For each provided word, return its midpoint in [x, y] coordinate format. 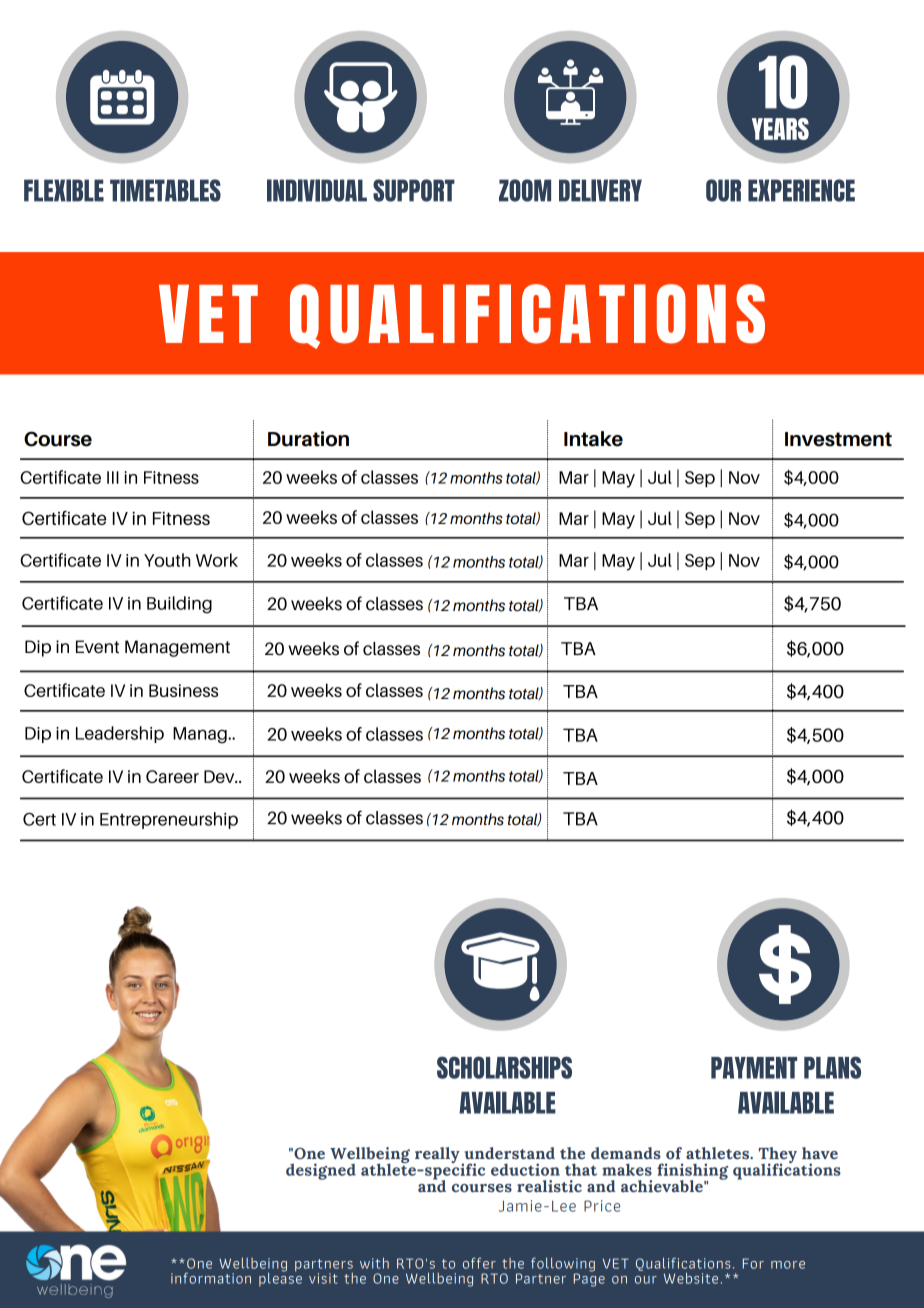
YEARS [780, 129]
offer [479, 1263]
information [211, 1278]
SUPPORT [414, 190]
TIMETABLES [165, 190]
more [788, 1265]
